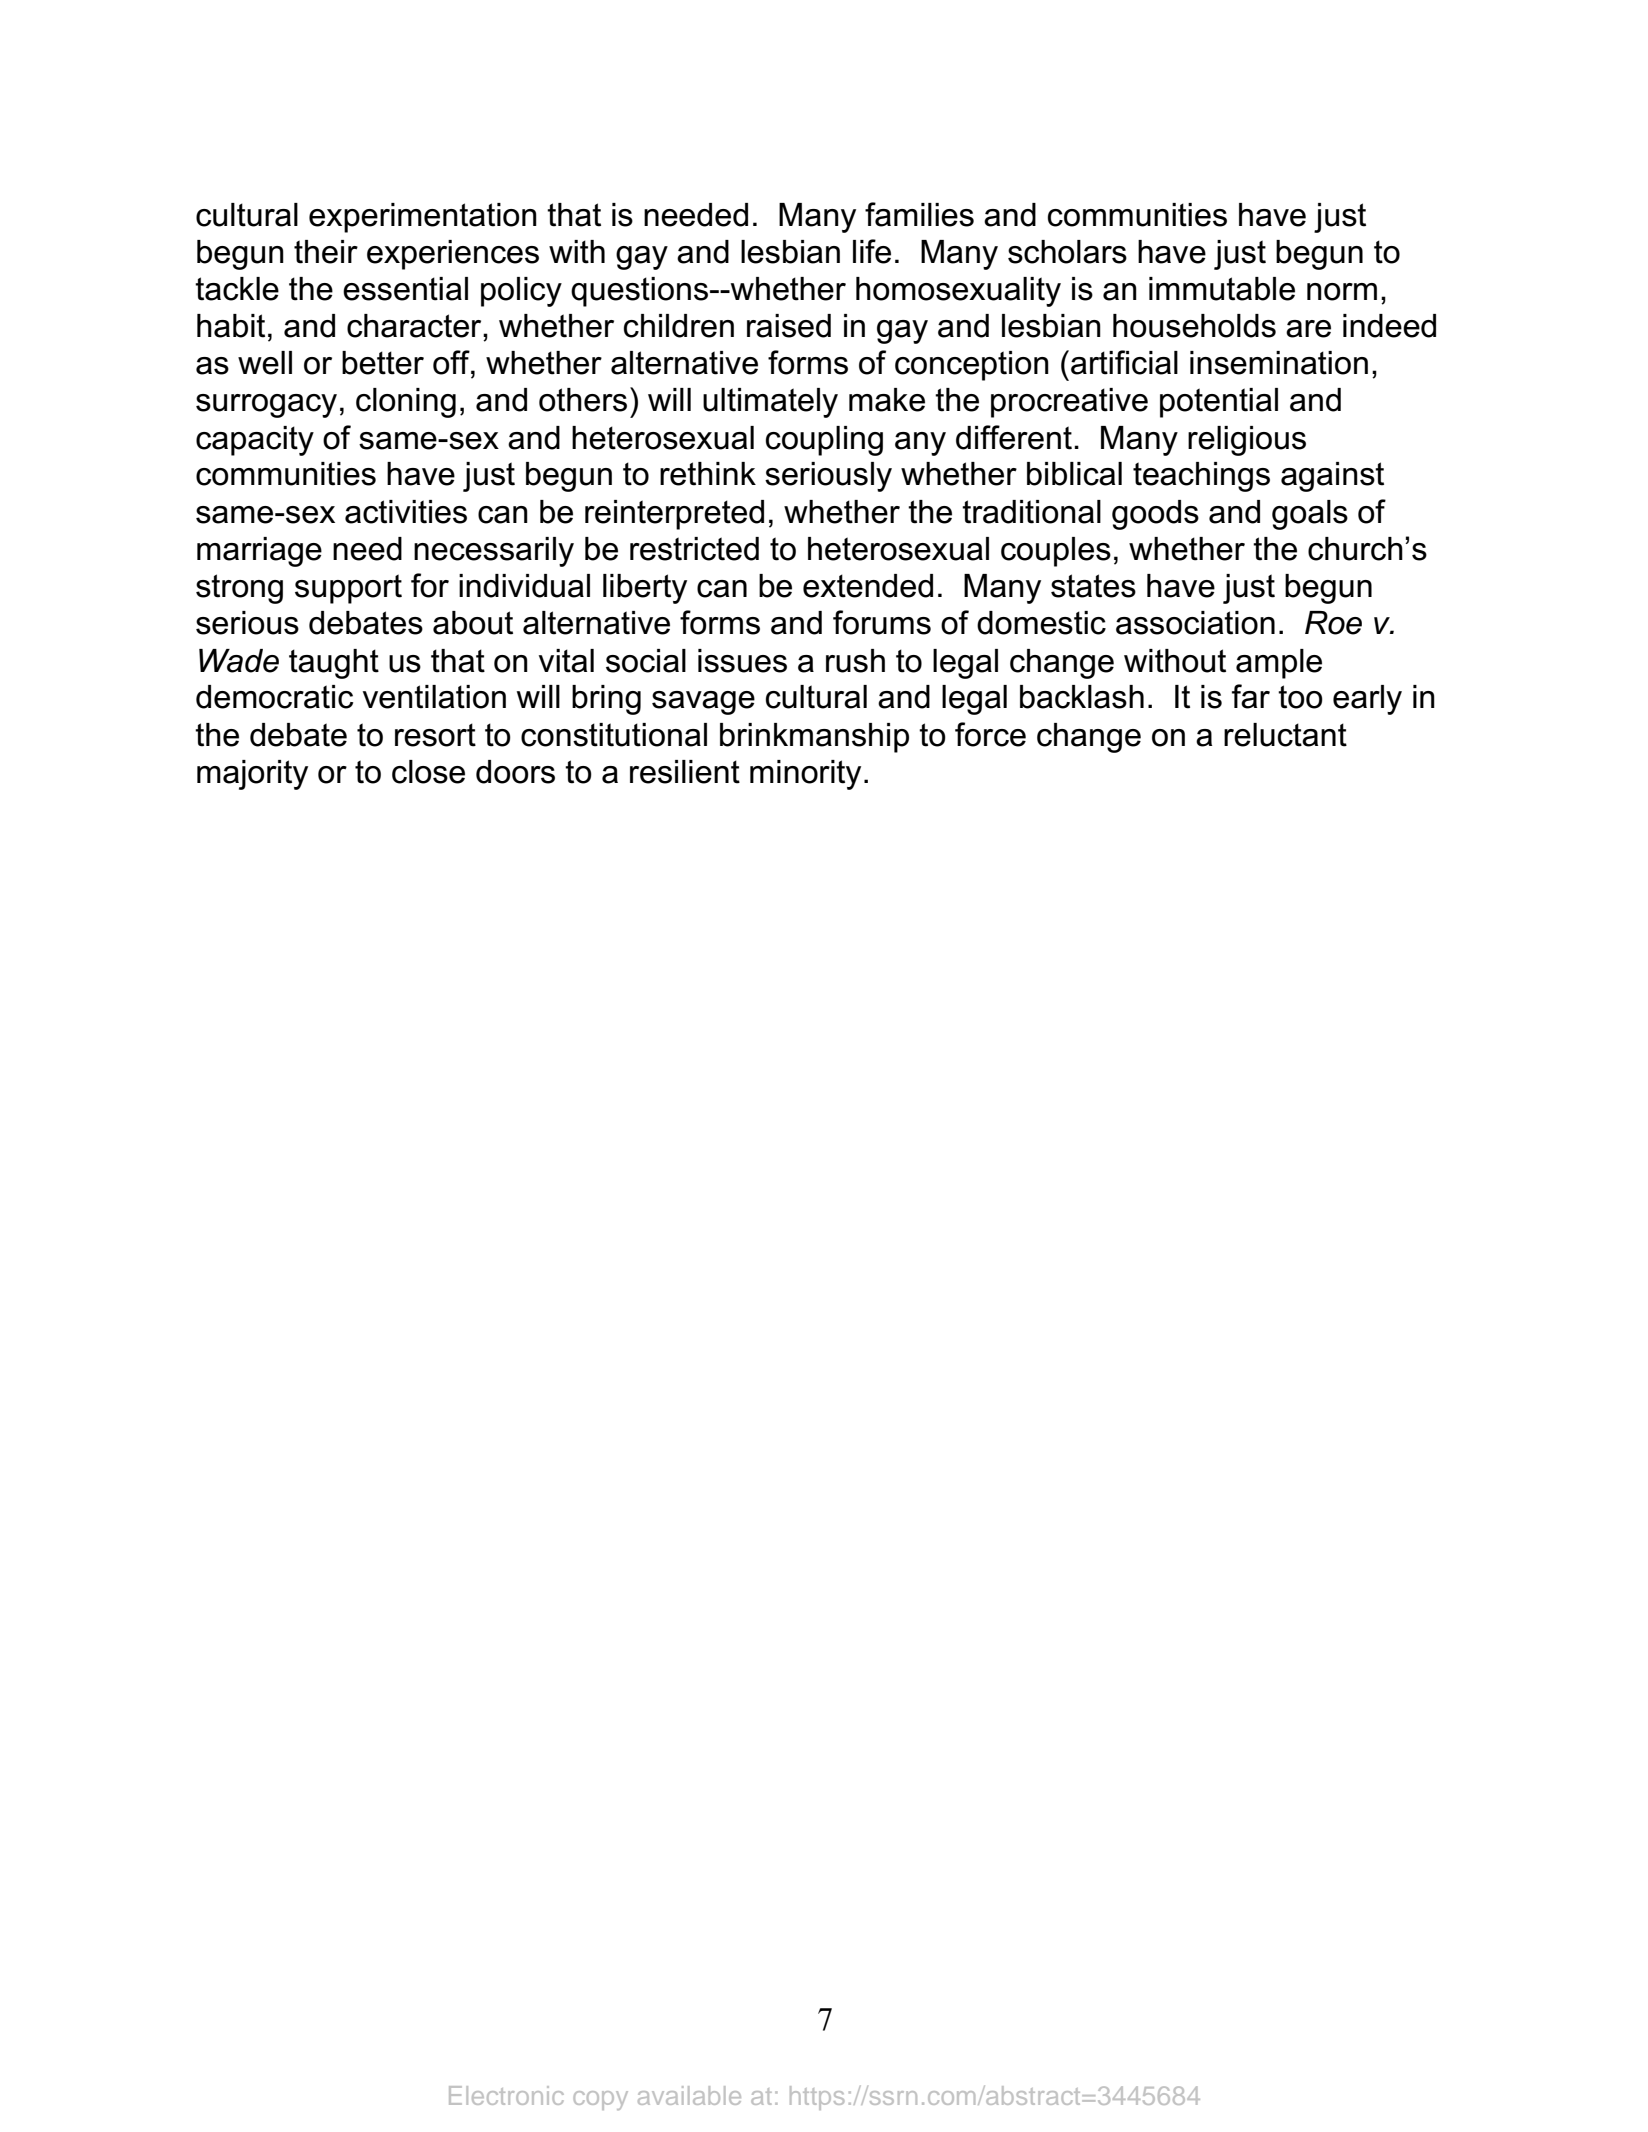 This page has width=1648, height=2132. I want to click on essential, so click(405, 289).
